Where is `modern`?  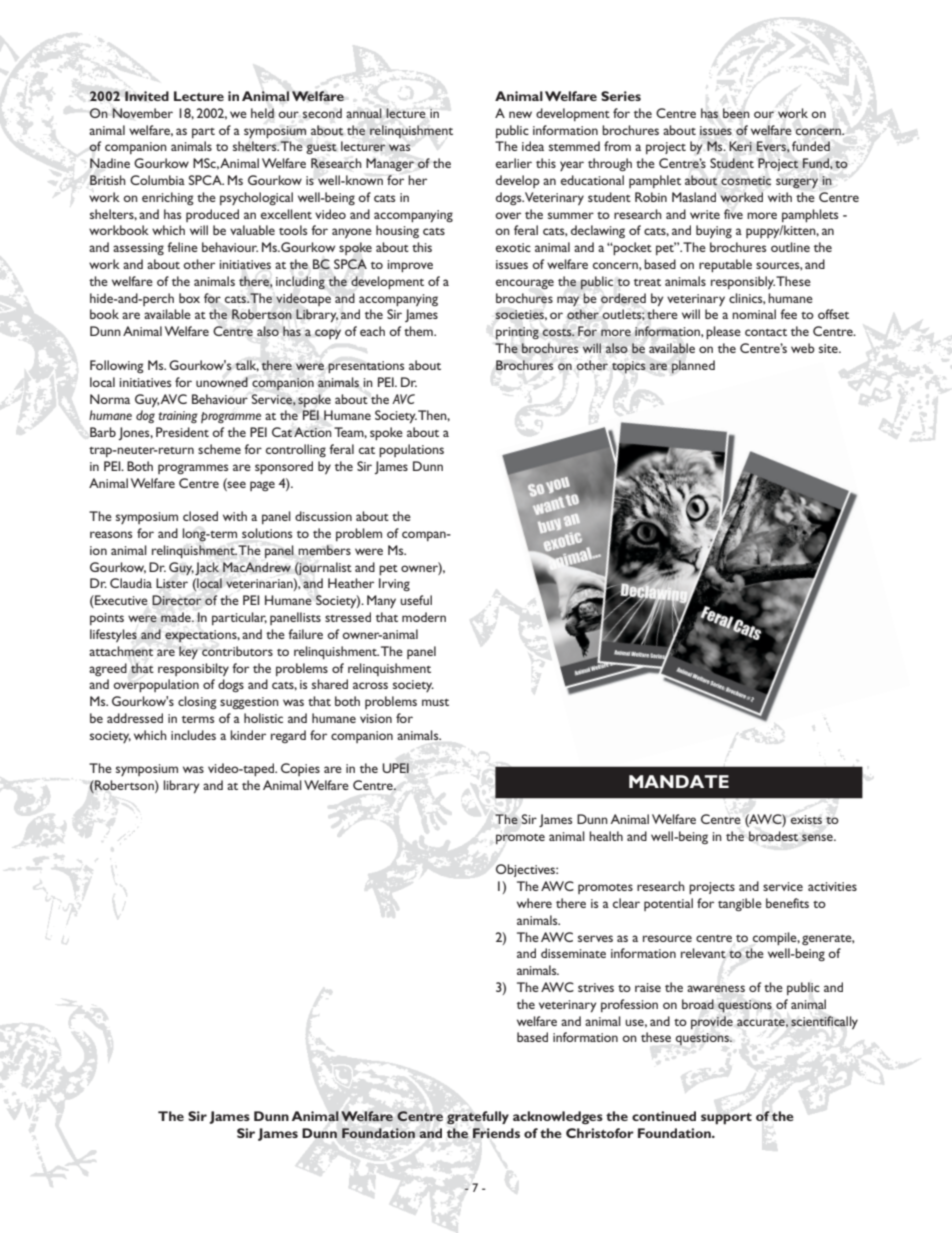 modern is located at coordinates (424, 617).
